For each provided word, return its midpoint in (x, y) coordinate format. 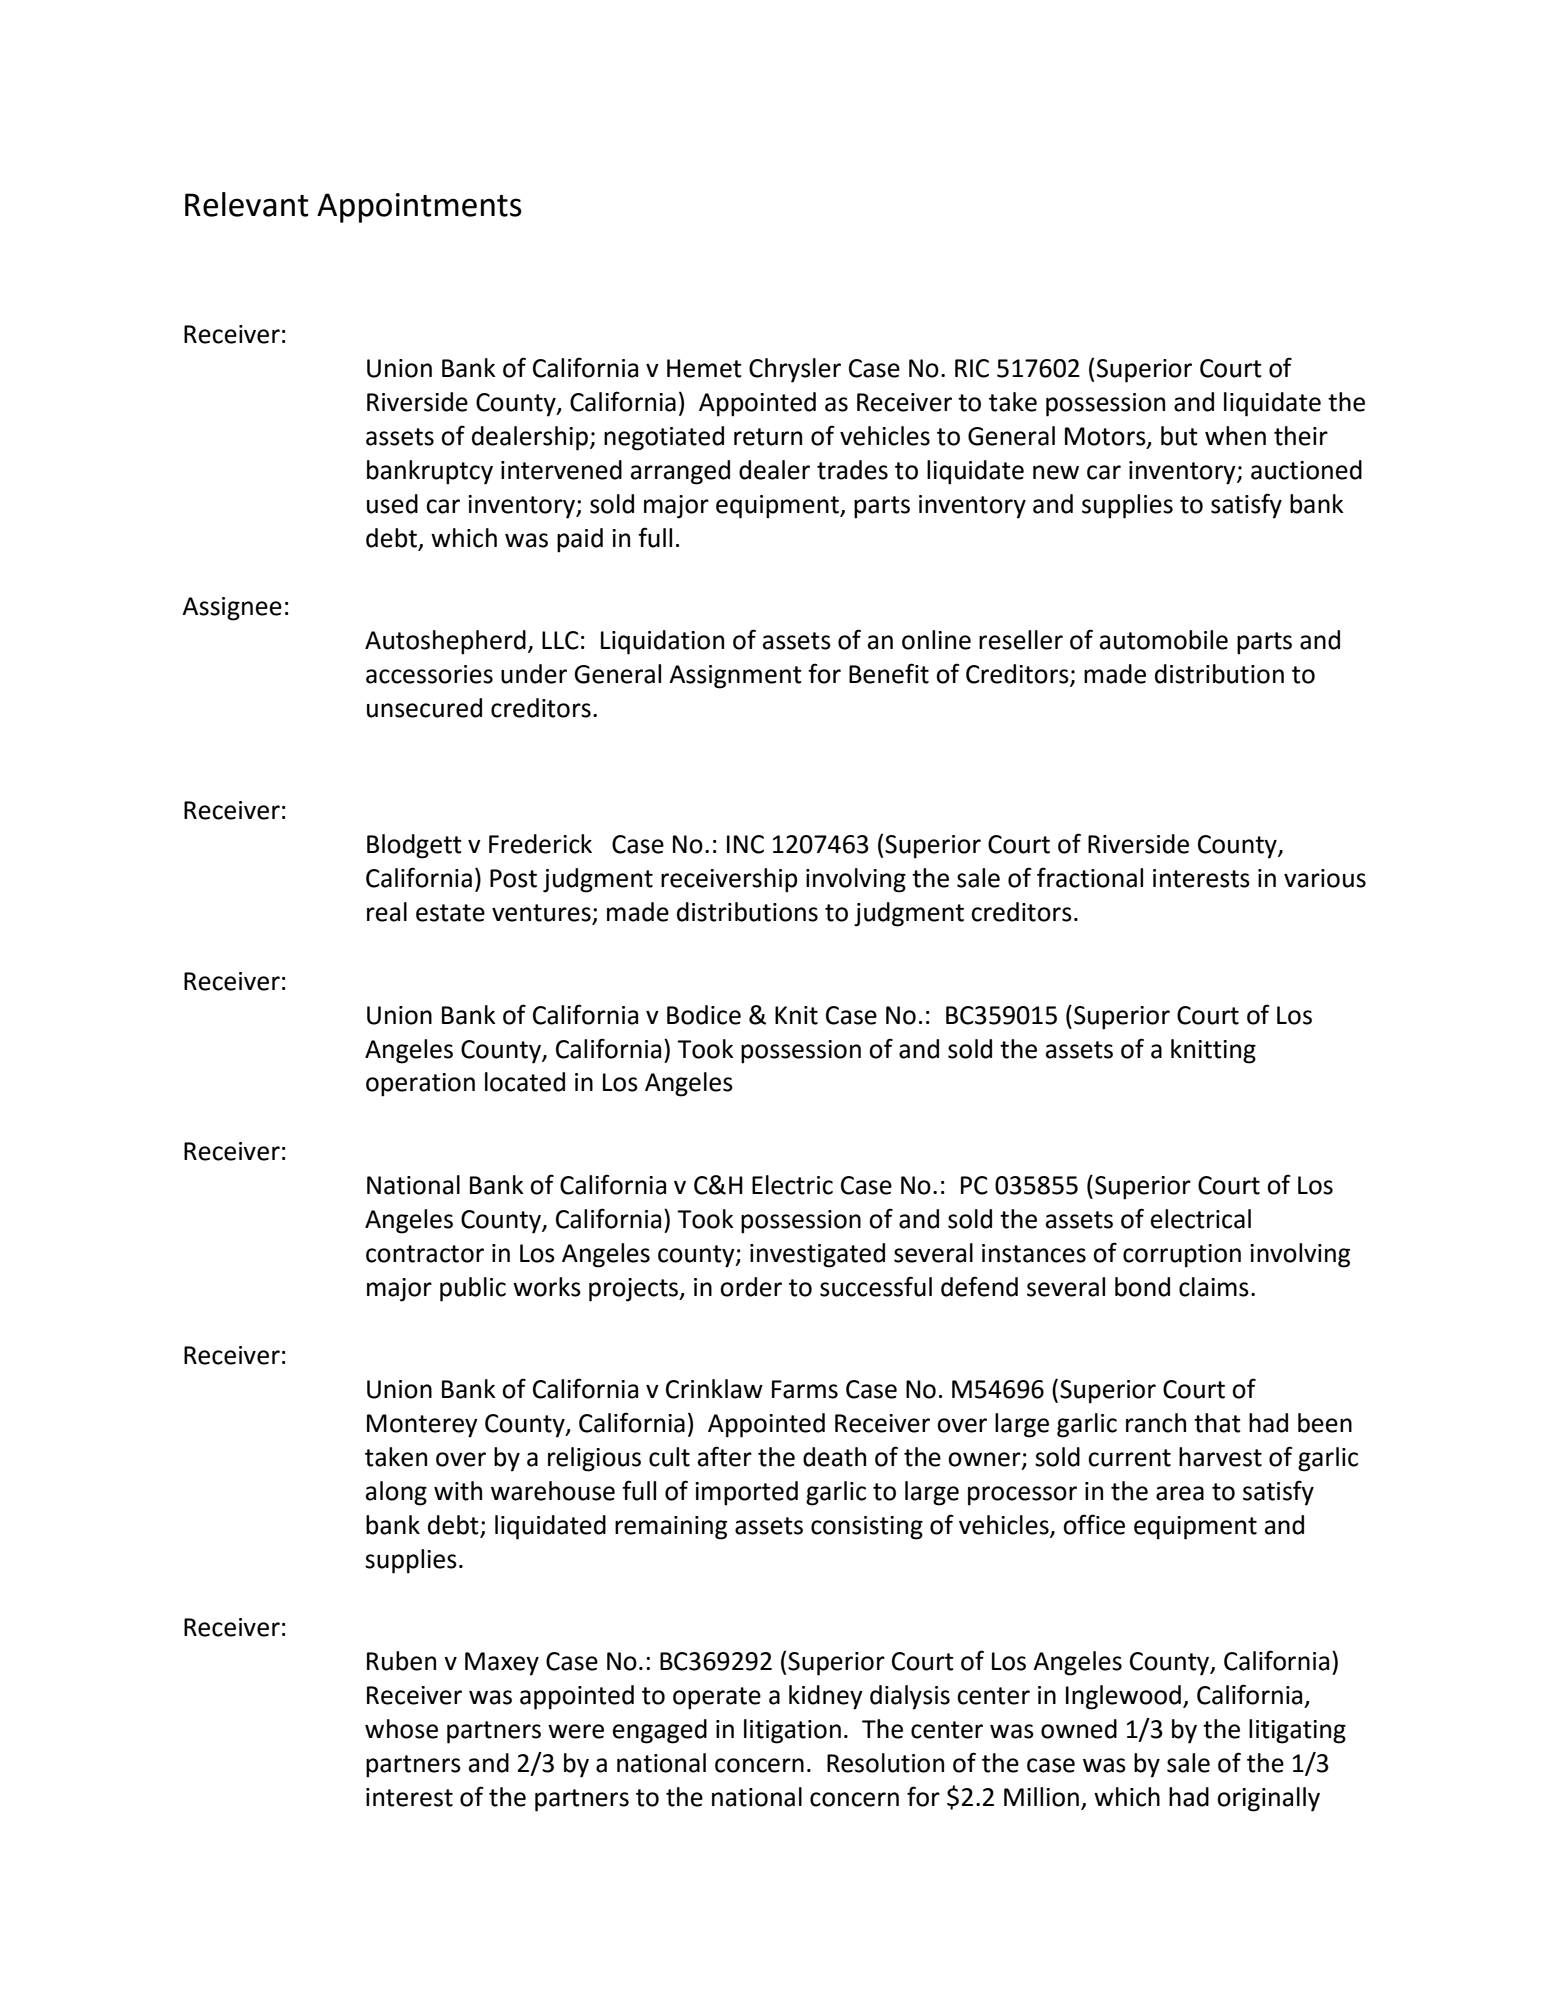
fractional (1090, 877)
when (1235, 436)
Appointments (419, 208)
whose (401, 1729)
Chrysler (795, 370)
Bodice (704, 1015)
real (387, 912)
